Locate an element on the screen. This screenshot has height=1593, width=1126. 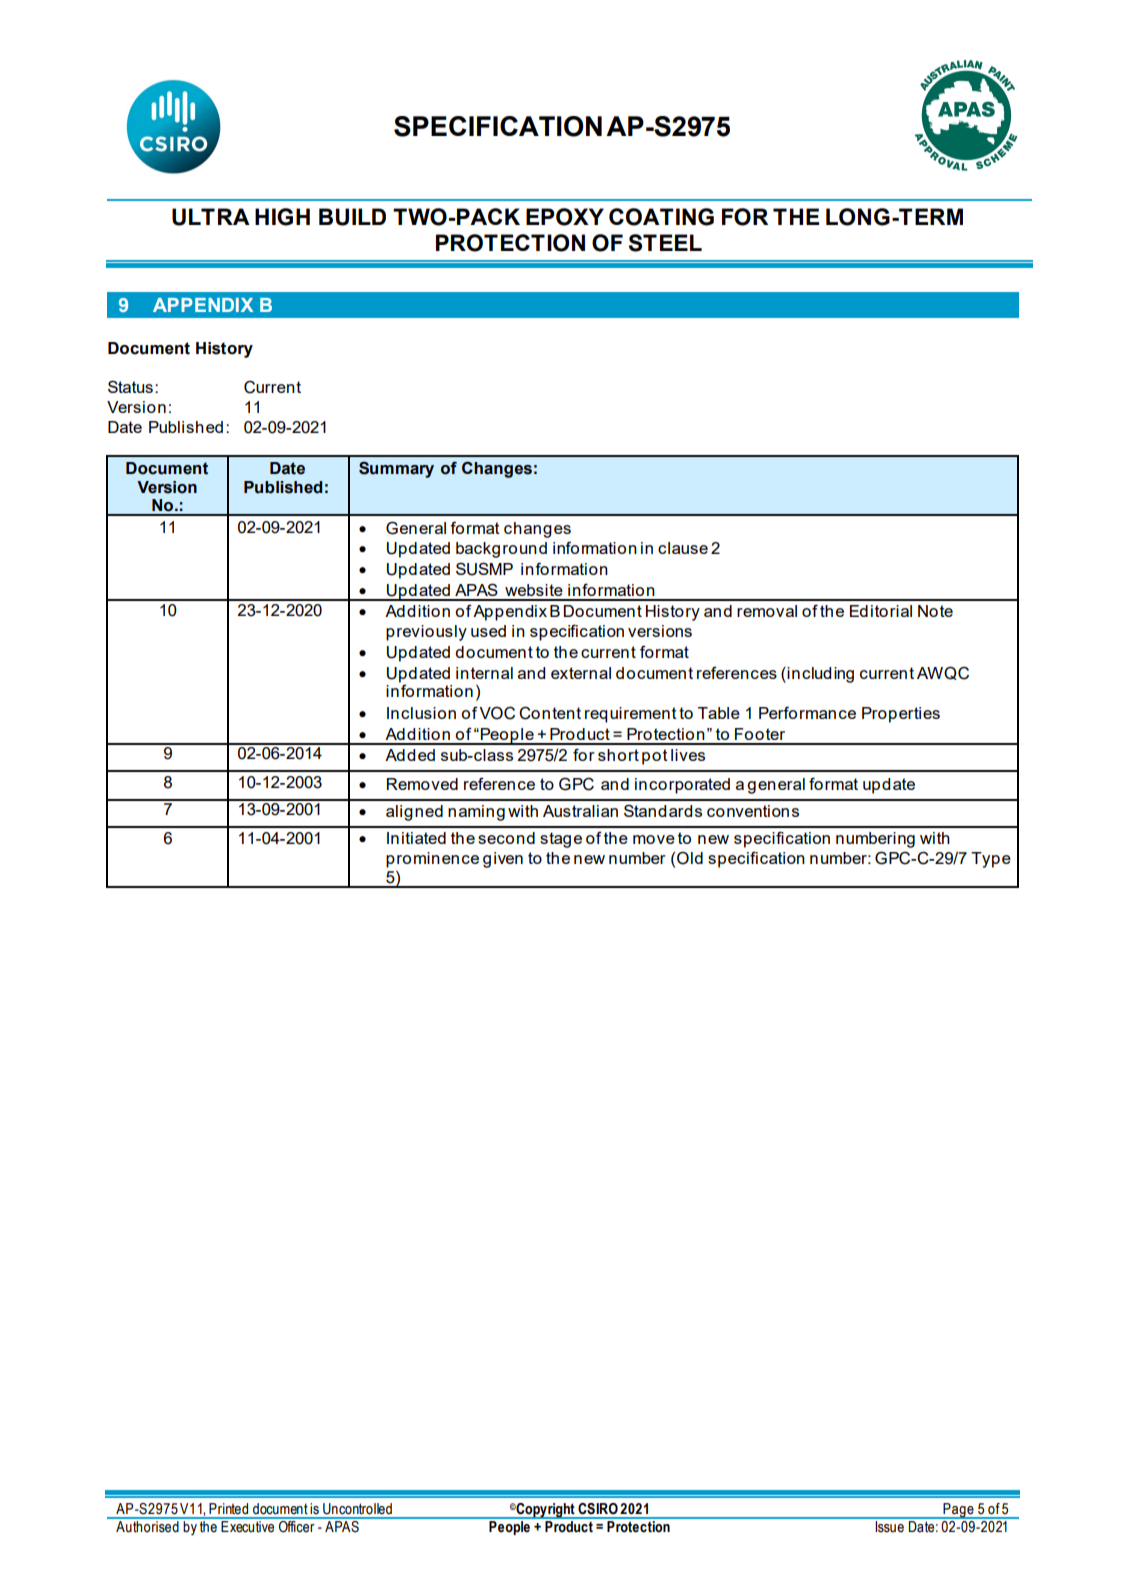
background is located at coordinates (501, 550).
